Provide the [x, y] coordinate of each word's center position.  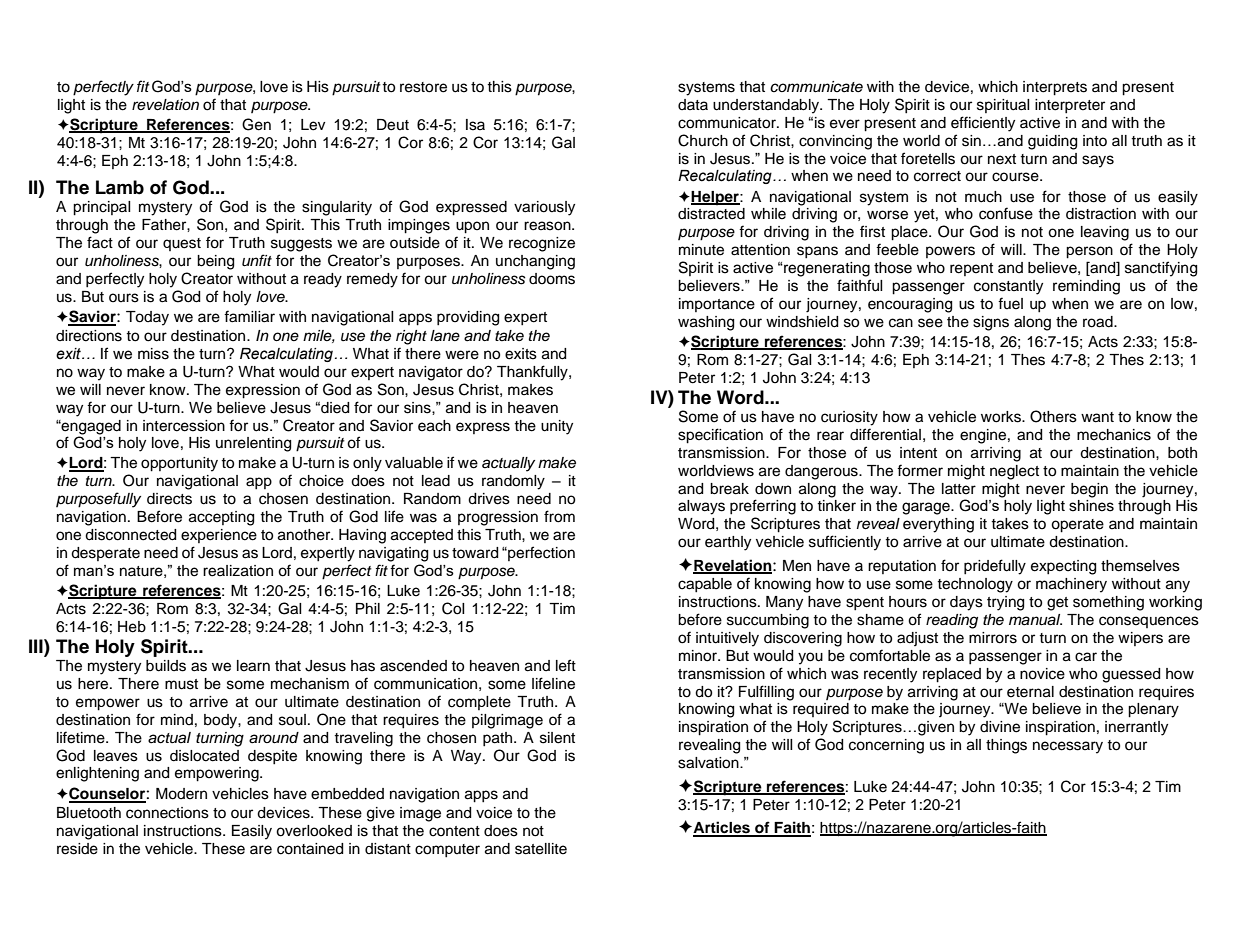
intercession [184, 426]
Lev [313, 125]
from [559, 516]
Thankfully [533, 373]
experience [219, 536]
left [566, 665]
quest [182, 244]
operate [1077, 526]
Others [1053, 416]
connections [167, 813]
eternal [1030, 692]
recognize [542, 244]
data [693, 104]
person [1089, 252]
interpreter [1070, 106]
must [181, 684]
